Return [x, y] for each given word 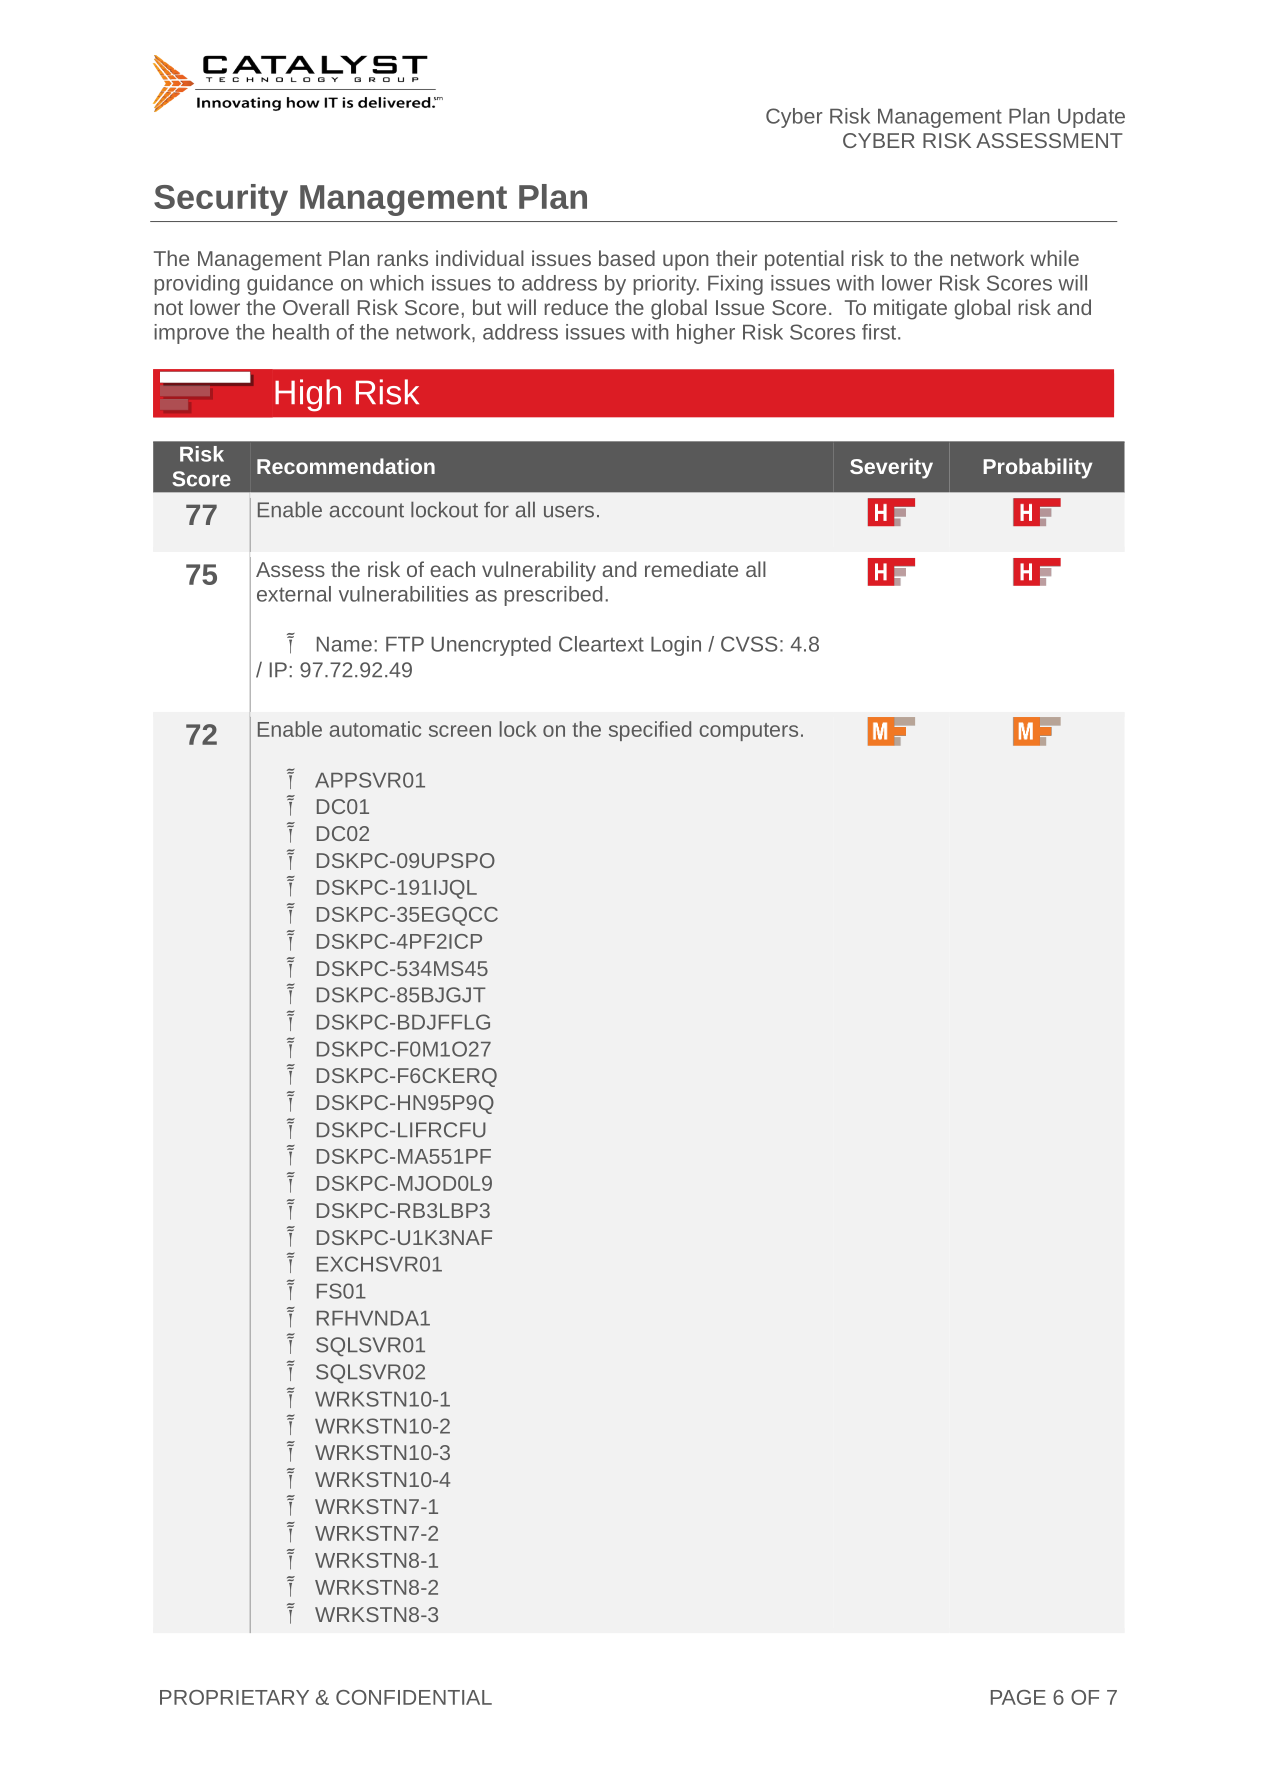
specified [650, 731]
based [627, 258]
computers [748, 732]
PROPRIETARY [234, 1697]
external [294, 594]
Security [221, 200]
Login [676, 646]
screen [460, 731]
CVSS [749, 644]
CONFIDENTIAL [414, 1697]
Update [1091, 118]
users [569, 512]
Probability [1037, 468]
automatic [375, 729]
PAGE [1018, 1697]
